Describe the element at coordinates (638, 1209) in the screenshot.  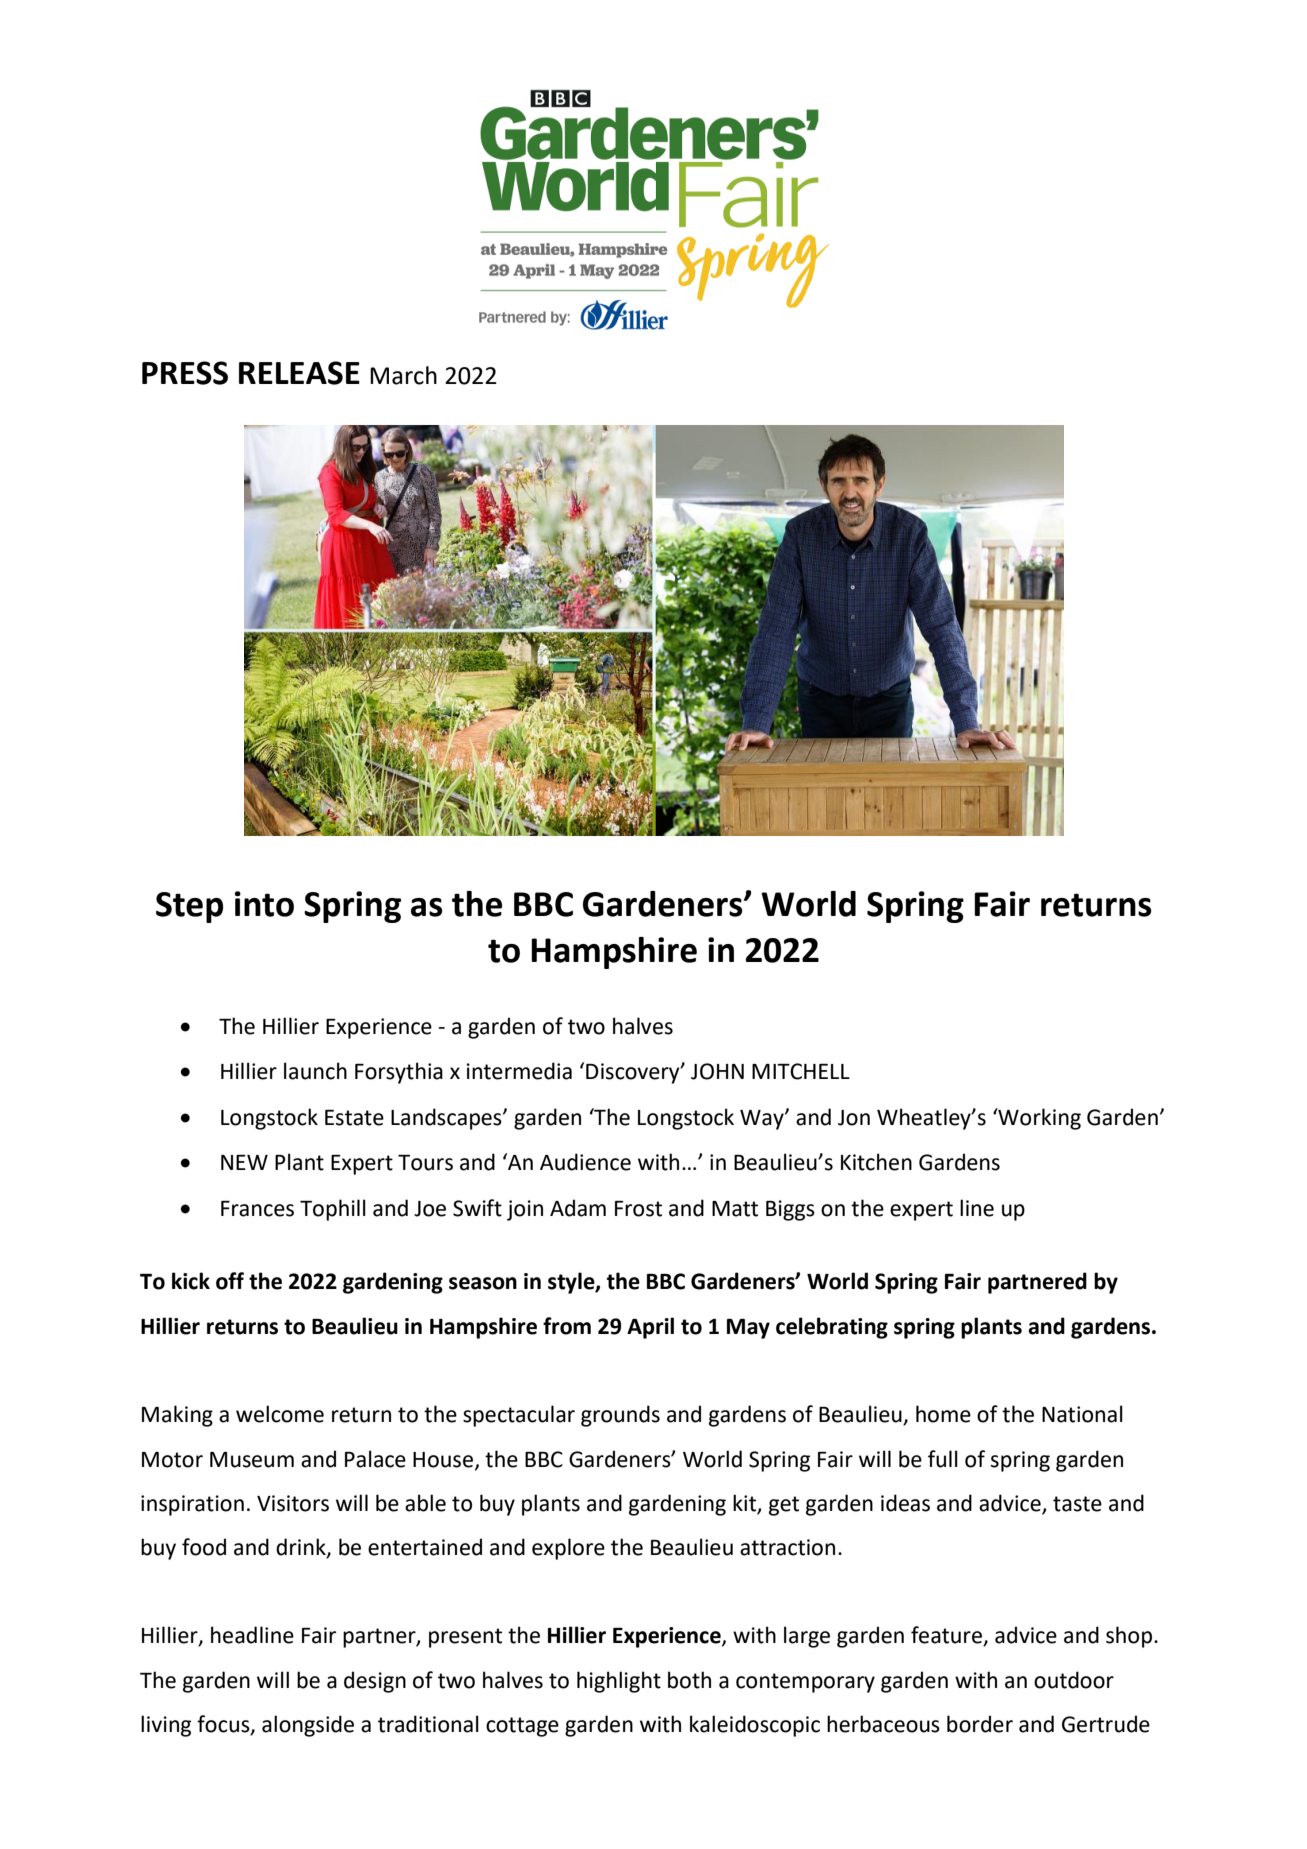
I see `Frost` at that location.
